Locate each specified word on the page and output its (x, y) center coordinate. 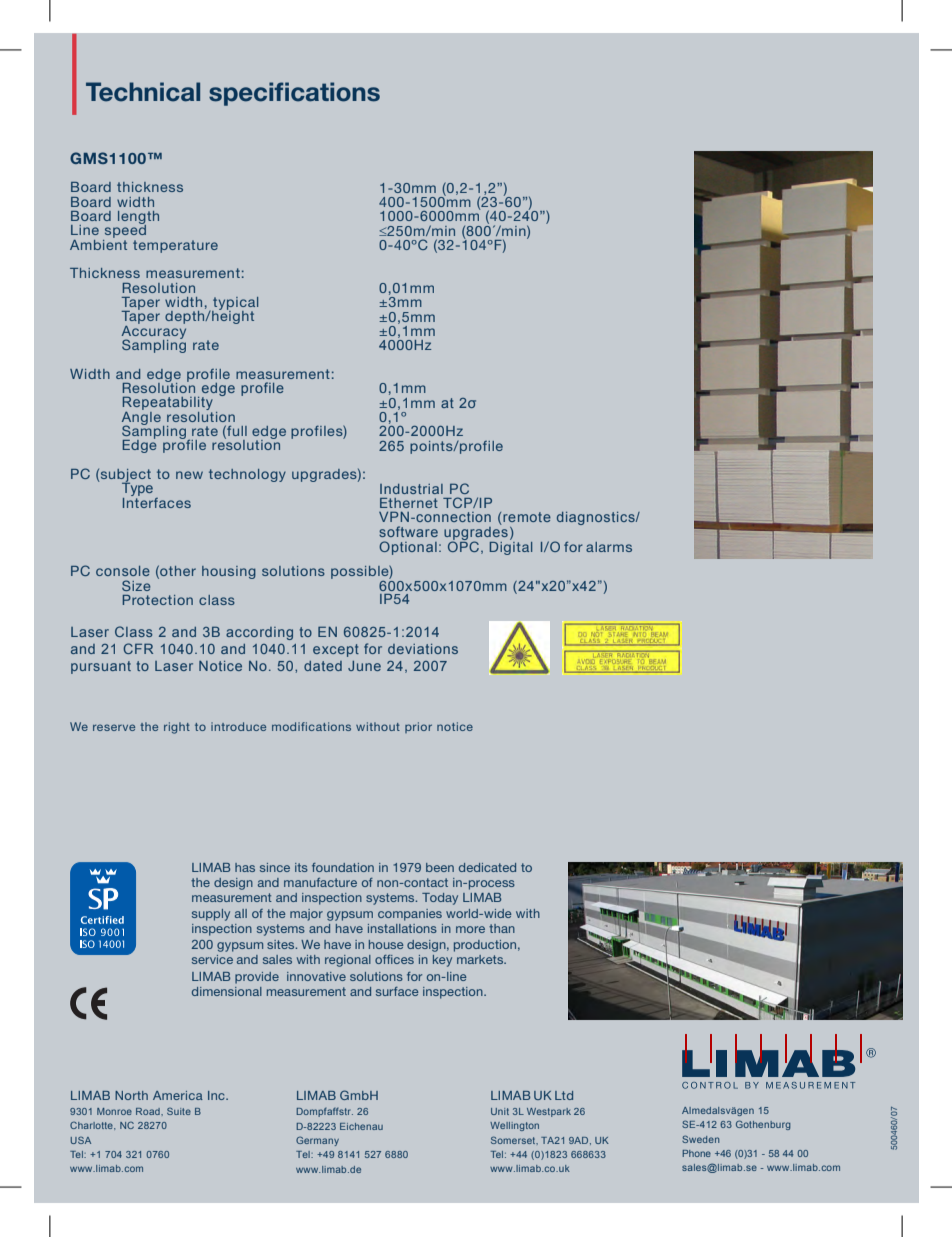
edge (164, 376)
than (502, 928)
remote (526, 518)
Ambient (98, 243)
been (440, 867)
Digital (511, 547)
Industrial (411, 489)
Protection (158, 600)
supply (211, 915)
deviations (423, 649)
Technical (143, 92)
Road (149, 1111)
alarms (609, 547)
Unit (500, 1111)
